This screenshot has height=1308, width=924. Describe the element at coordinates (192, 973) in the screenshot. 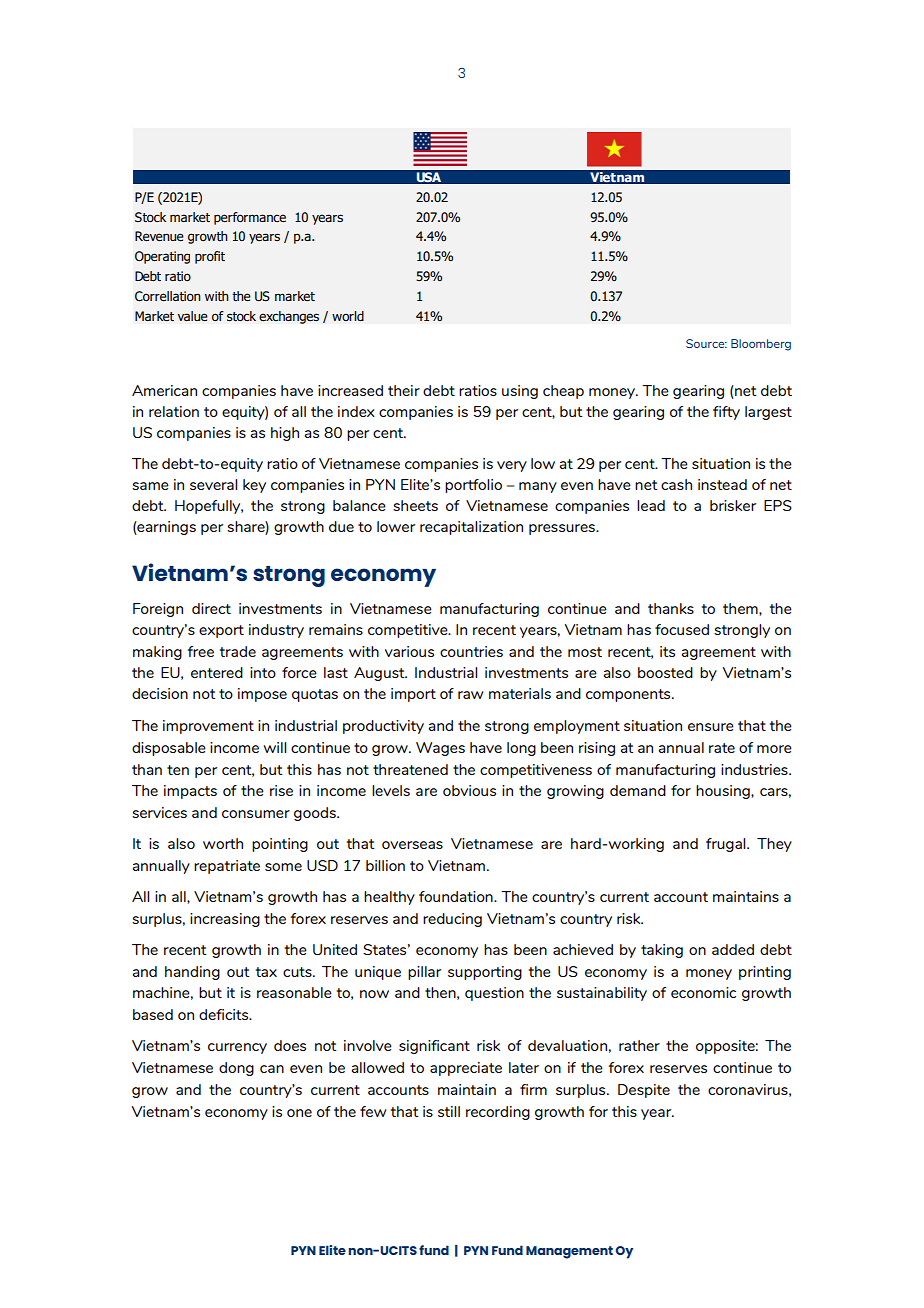

I see `handing` at that location.
